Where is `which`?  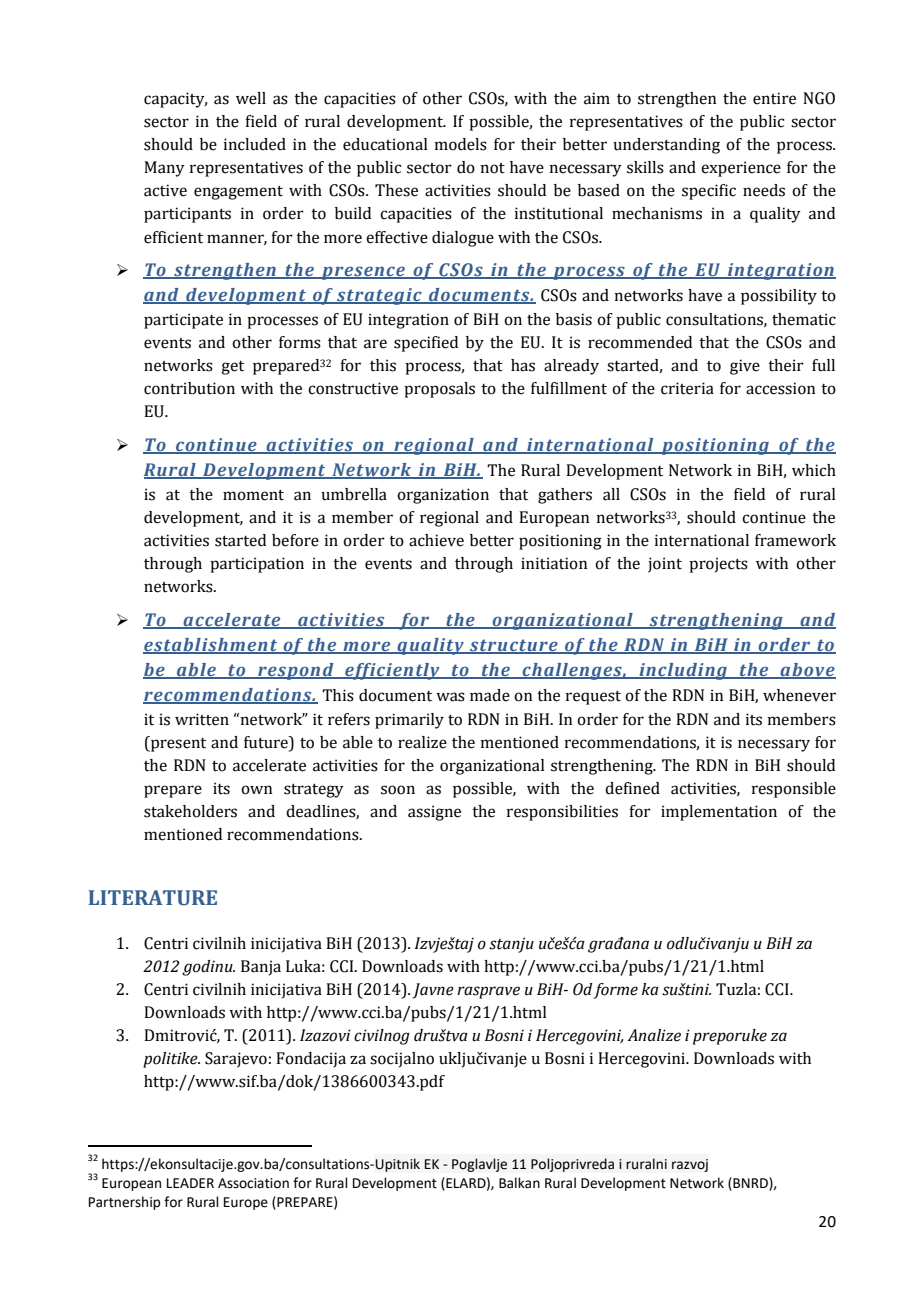
which is located at coordinates (814, 470).
